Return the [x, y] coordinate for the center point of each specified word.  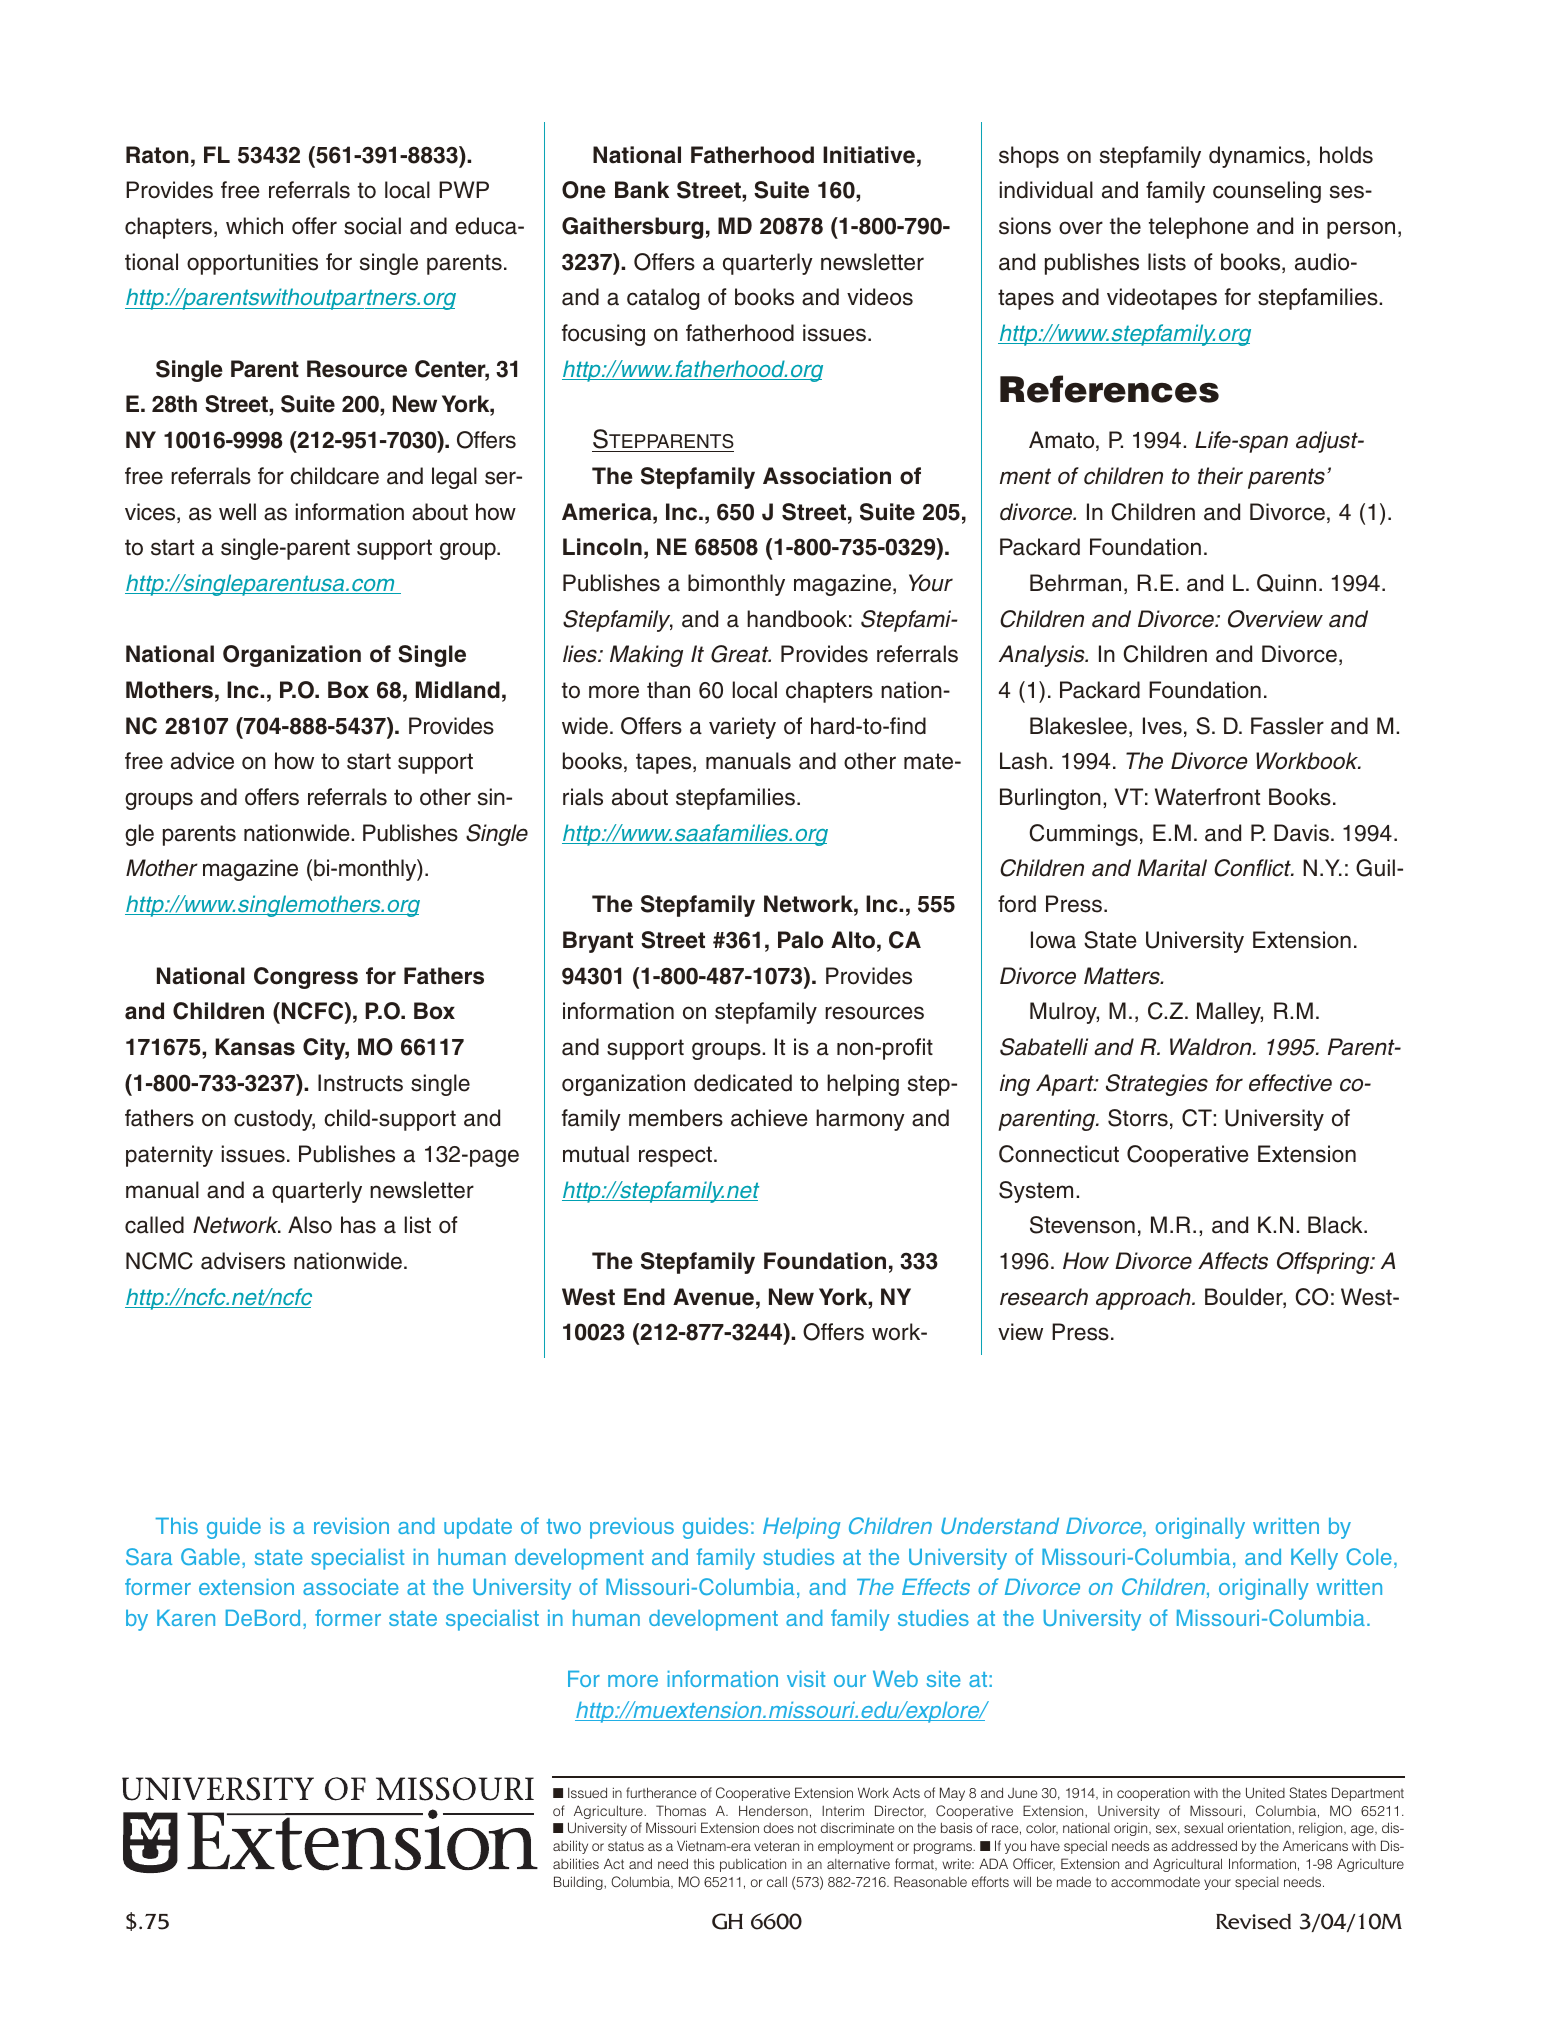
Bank [642, 190]
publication [753, 1865]
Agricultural [1187, 1865]
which [254, 226]
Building [579, 1883]
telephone [1198, 228]
